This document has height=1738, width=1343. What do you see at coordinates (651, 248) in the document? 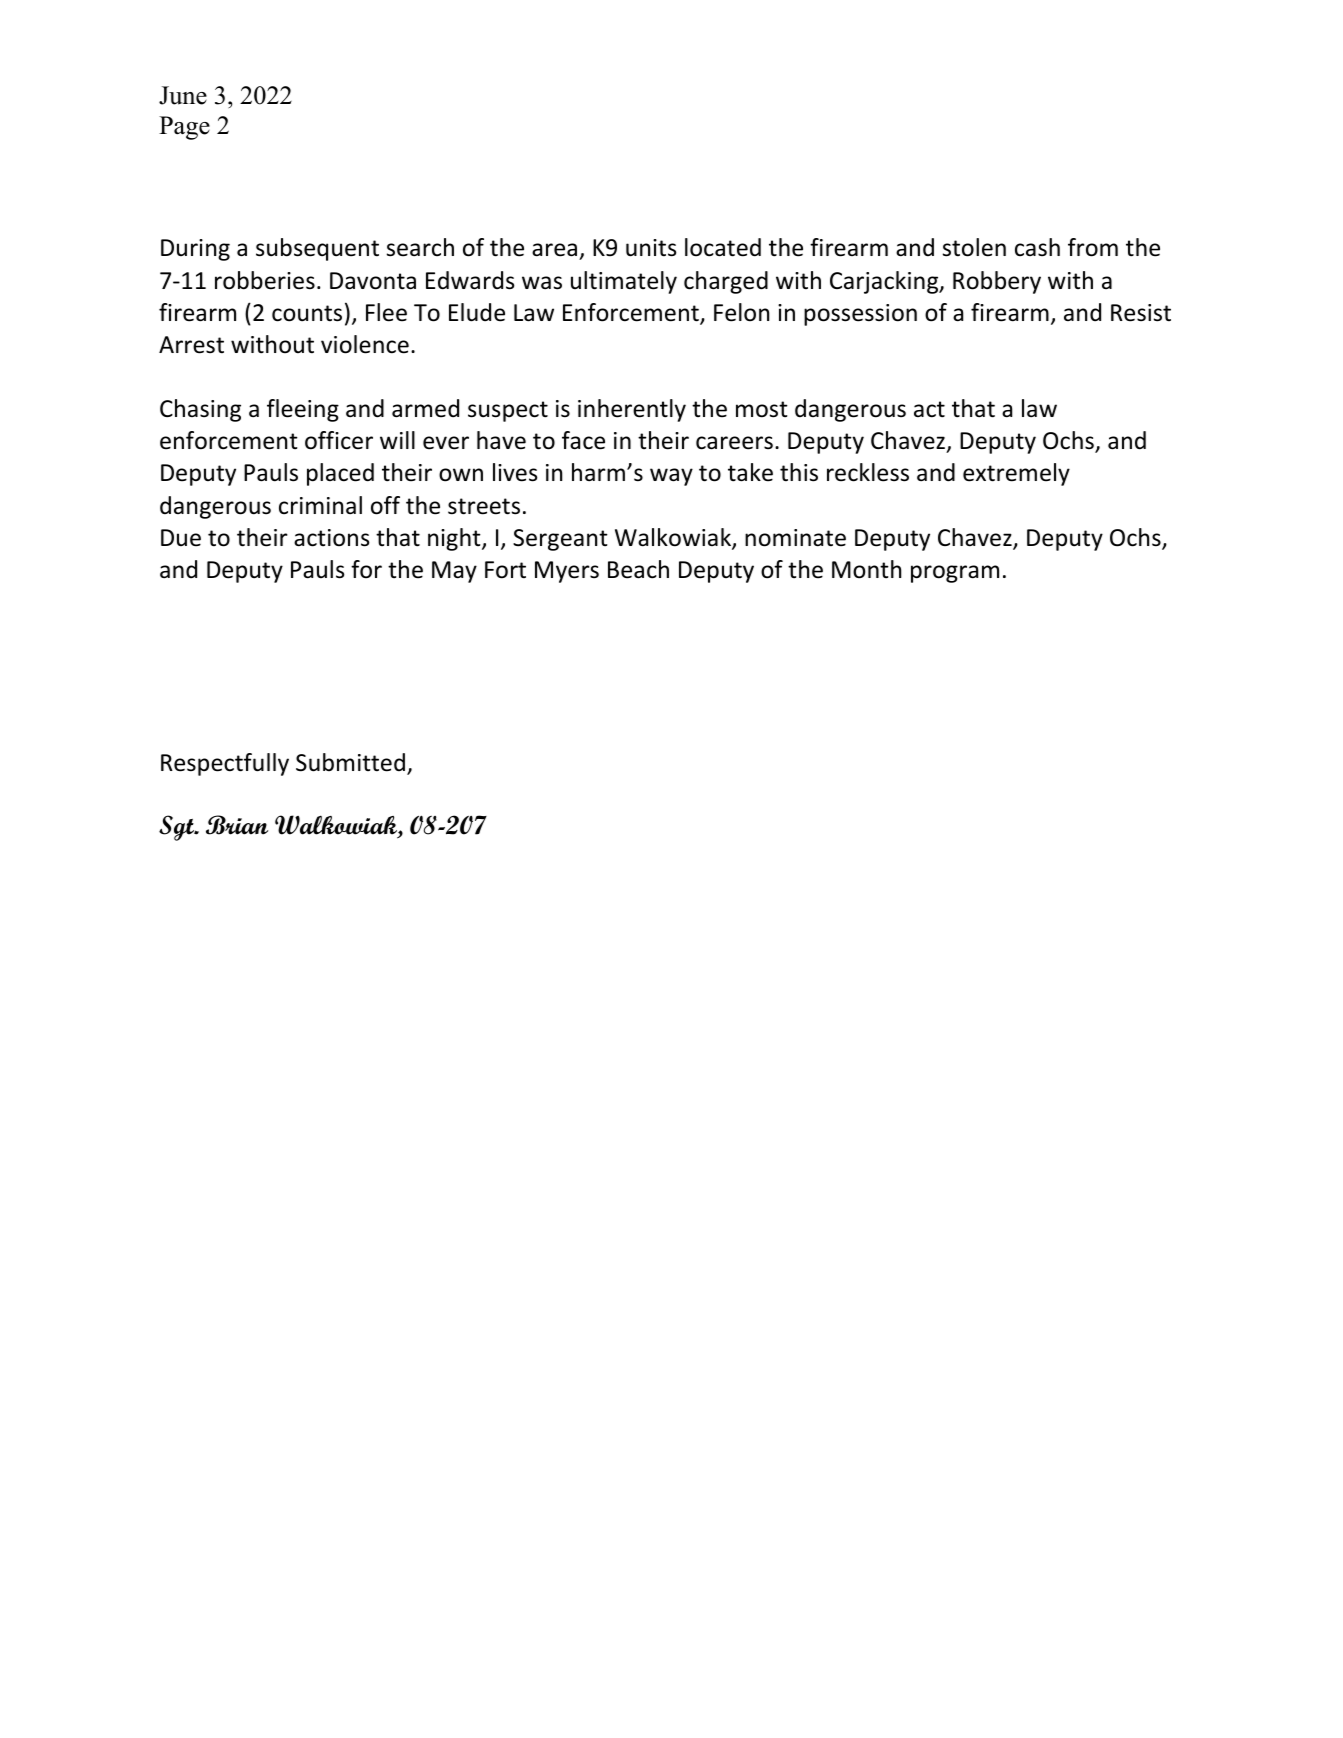
I see `units` at bounding box center [651, 248].
